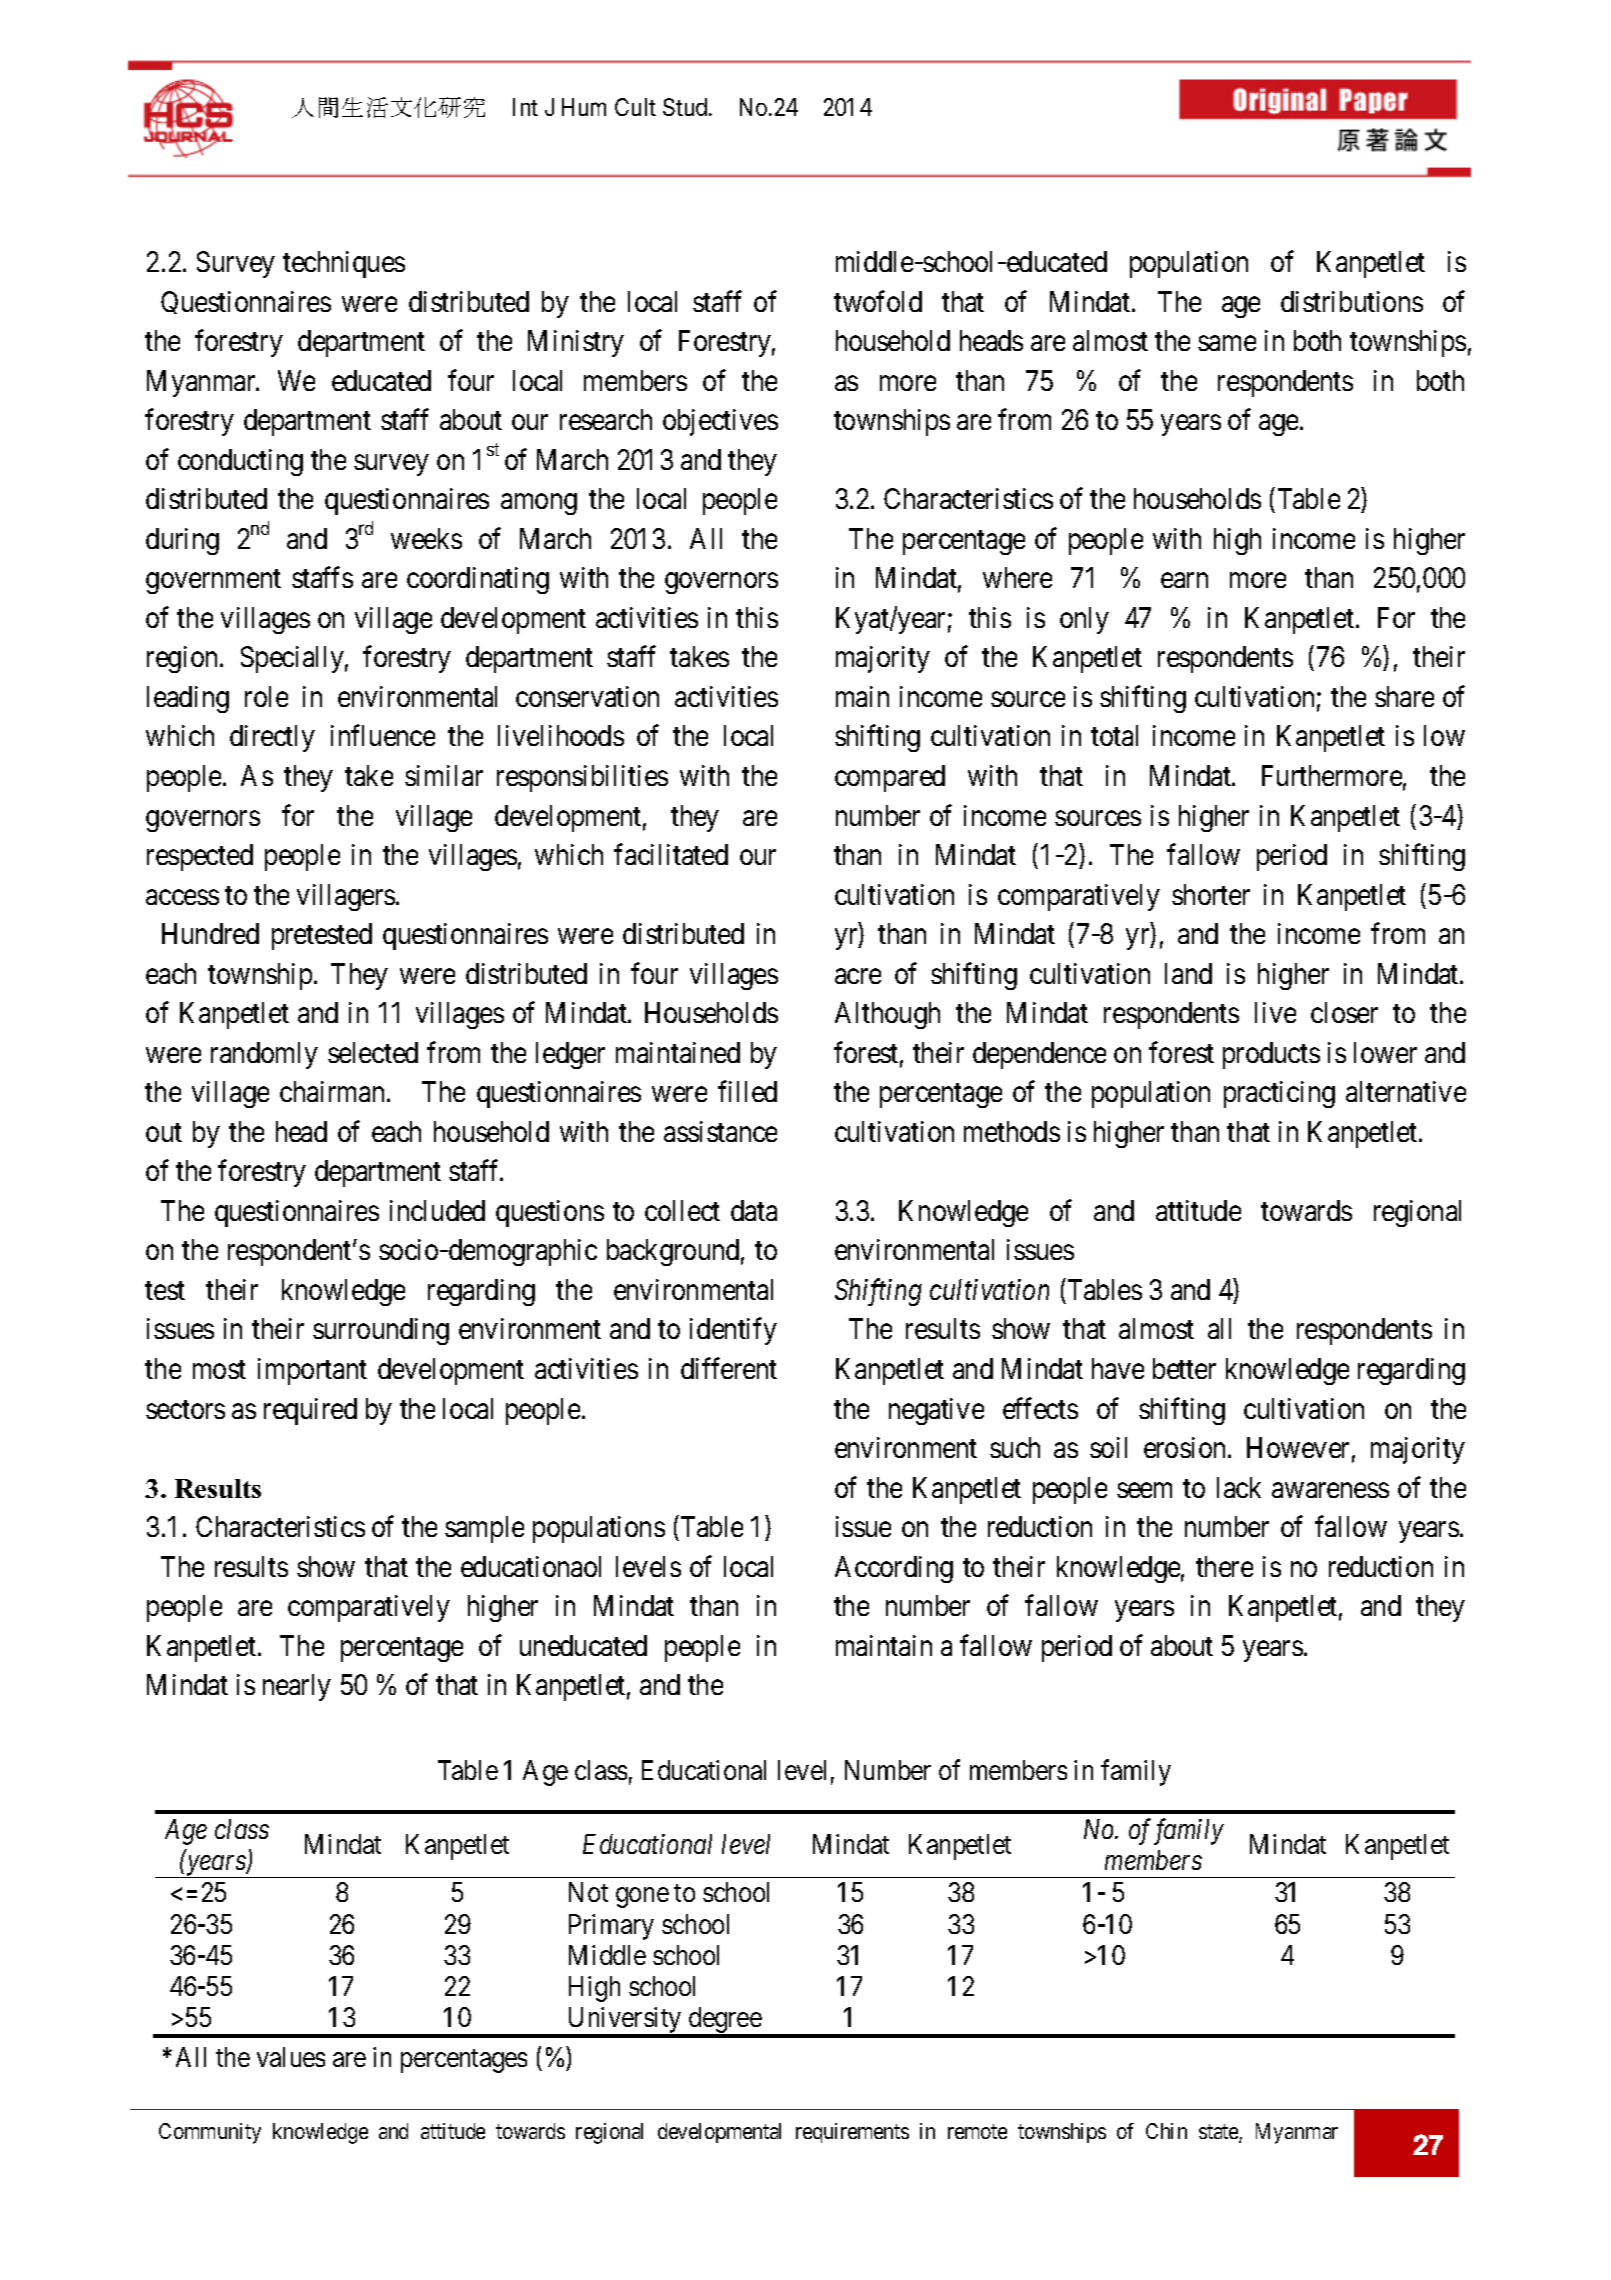 The image size is (1611, 2280). What do you see at coordinates (291, 2057) in the page?
I see `values` at bounding box center [291, 2057].
